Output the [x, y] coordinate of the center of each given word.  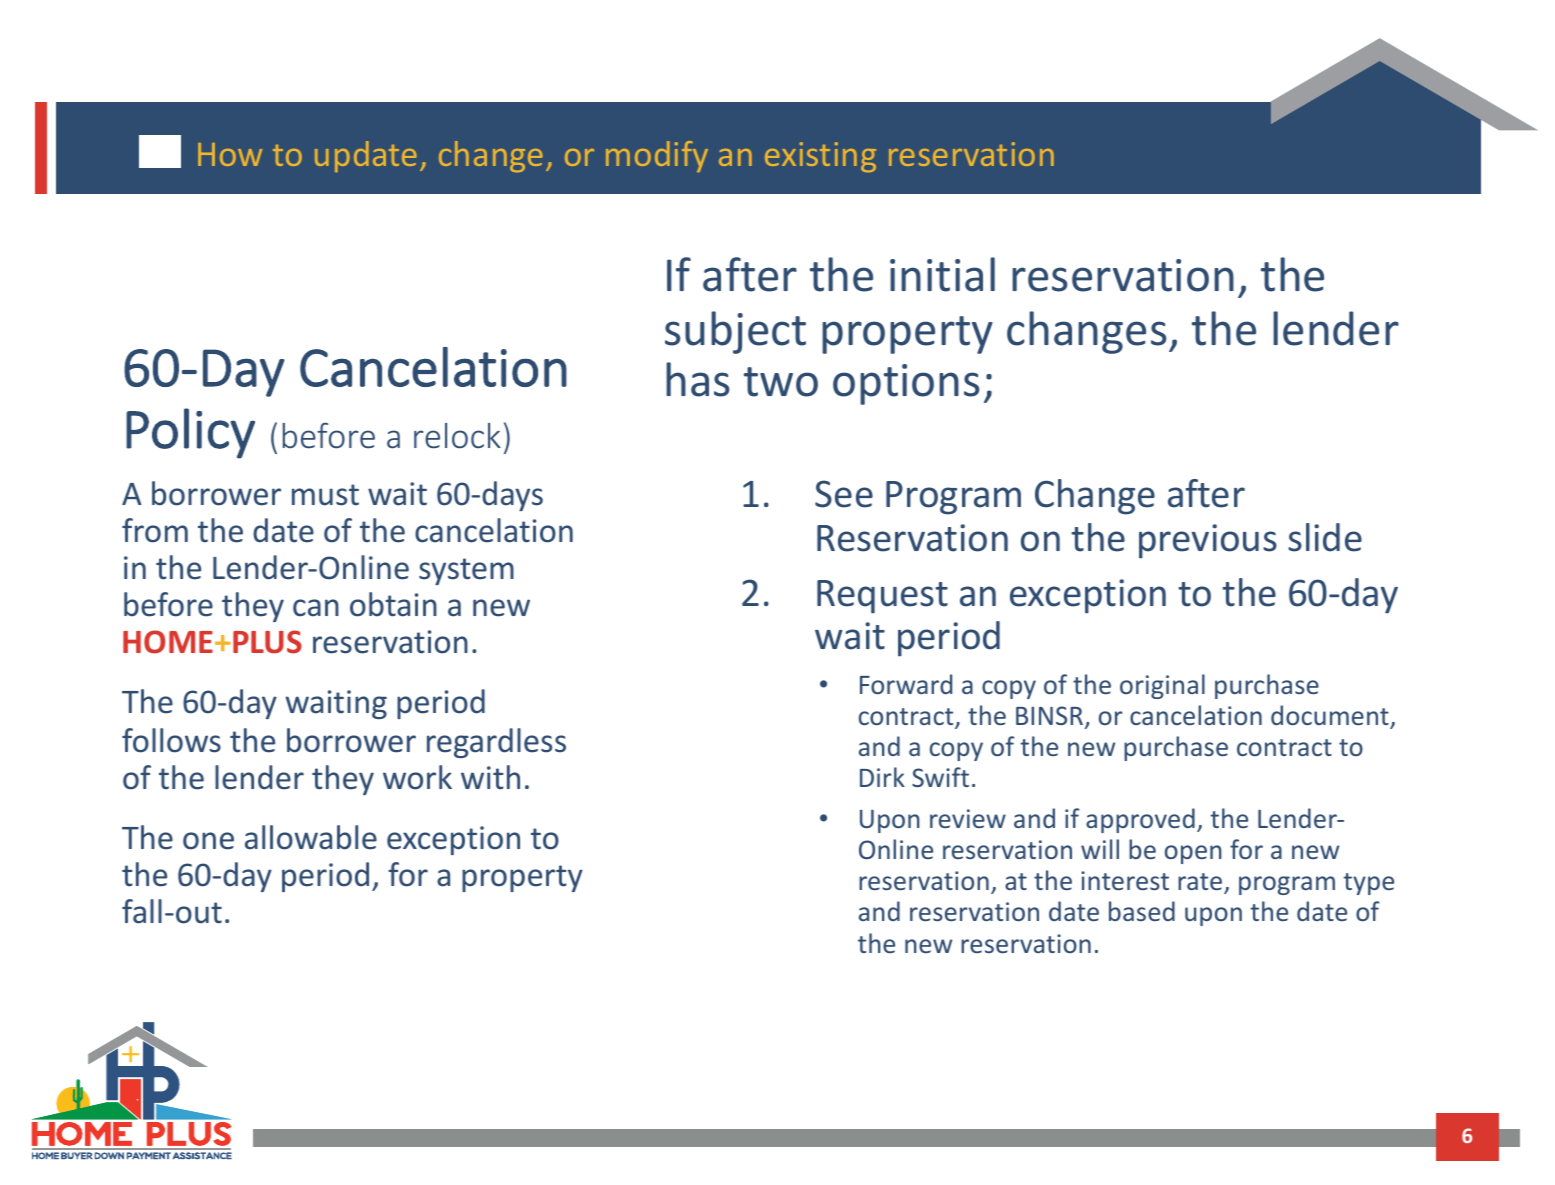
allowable [311, 837]
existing [820, 157]
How [230, 154]
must [325, 495]
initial [942, 274]
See [844, 494]
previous [1208, 541]
